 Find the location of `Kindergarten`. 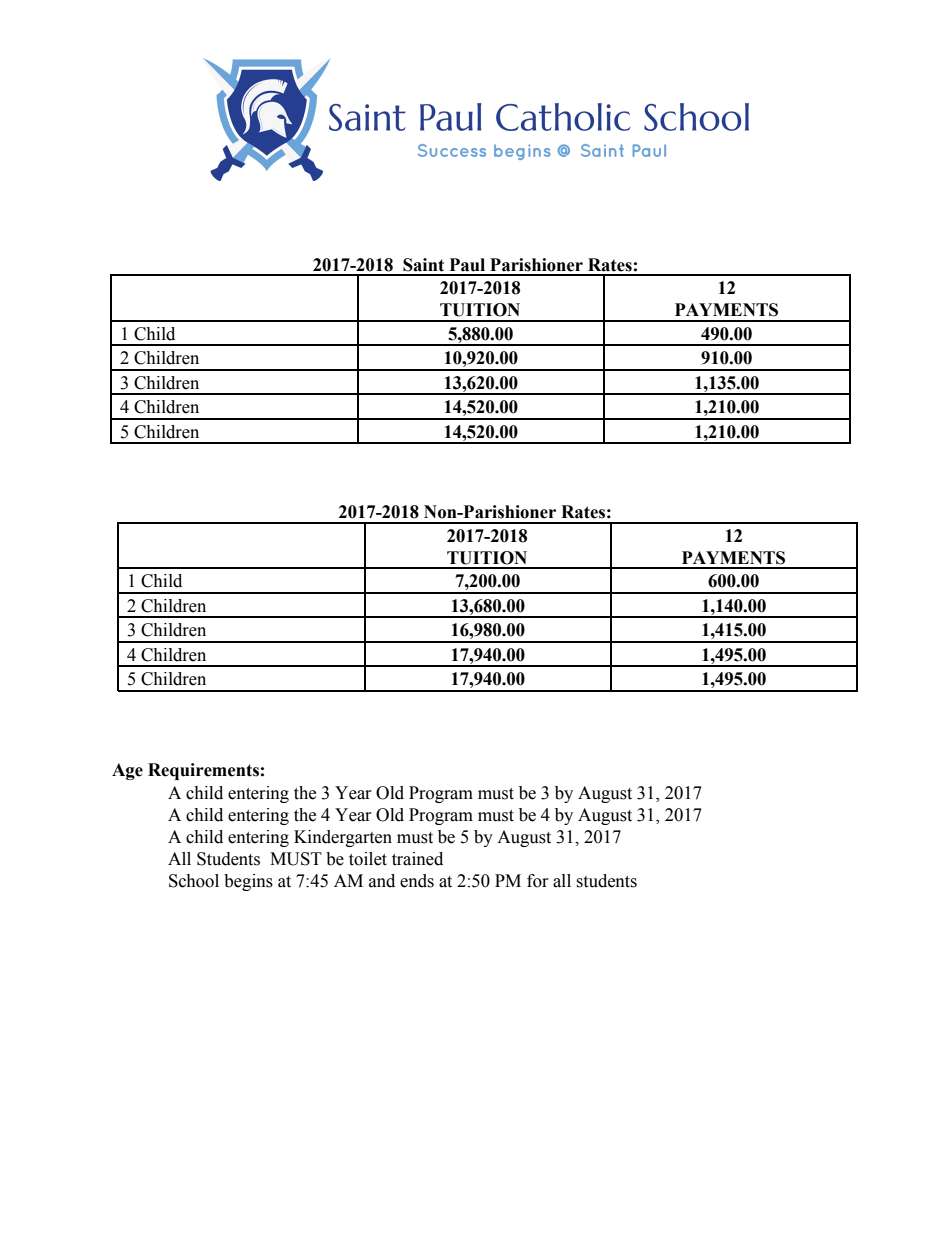

Kindergarten is located at coordinates (343, 838).
